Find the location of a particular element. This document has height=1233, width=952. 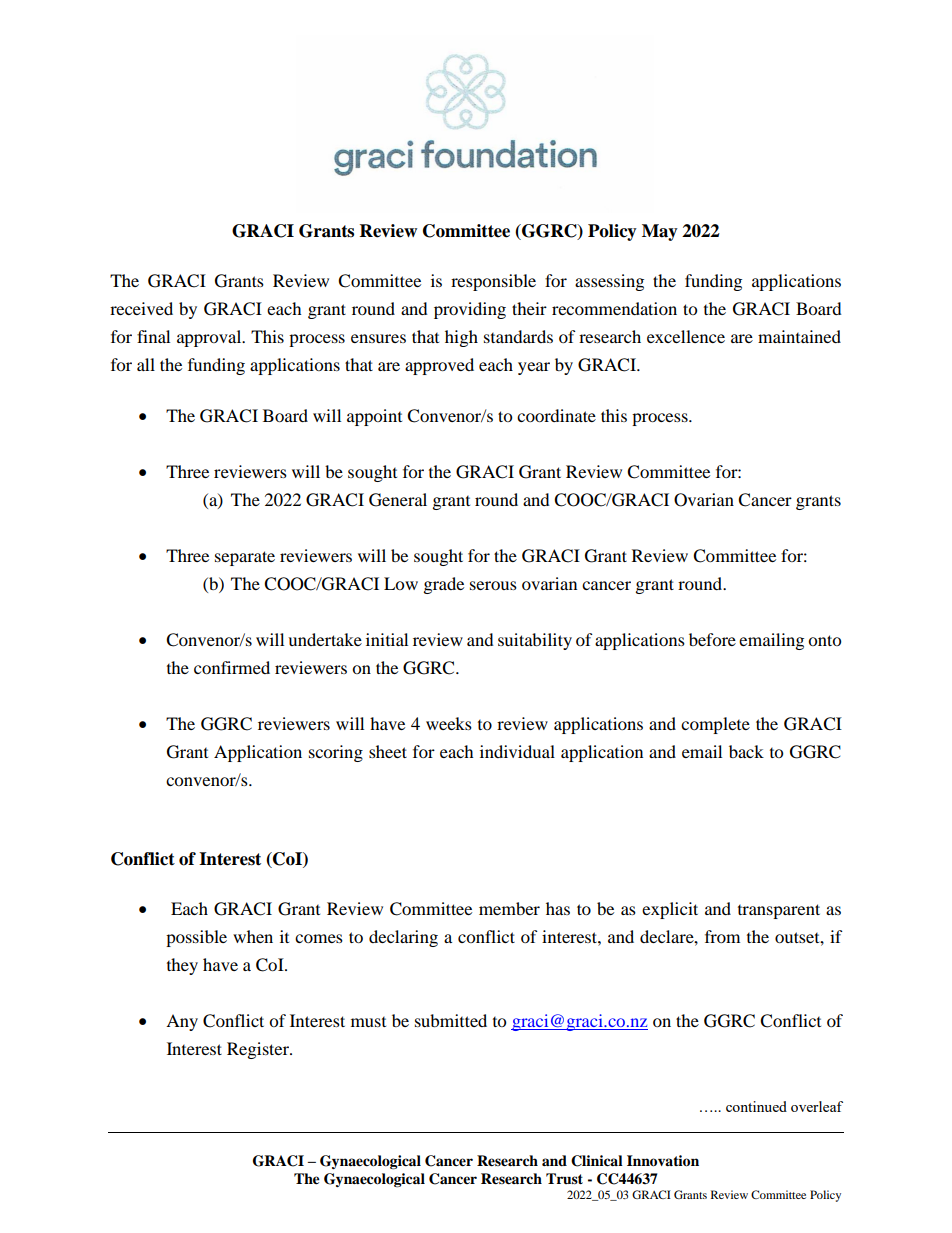

continued is located at coordinates (756, 1106).
